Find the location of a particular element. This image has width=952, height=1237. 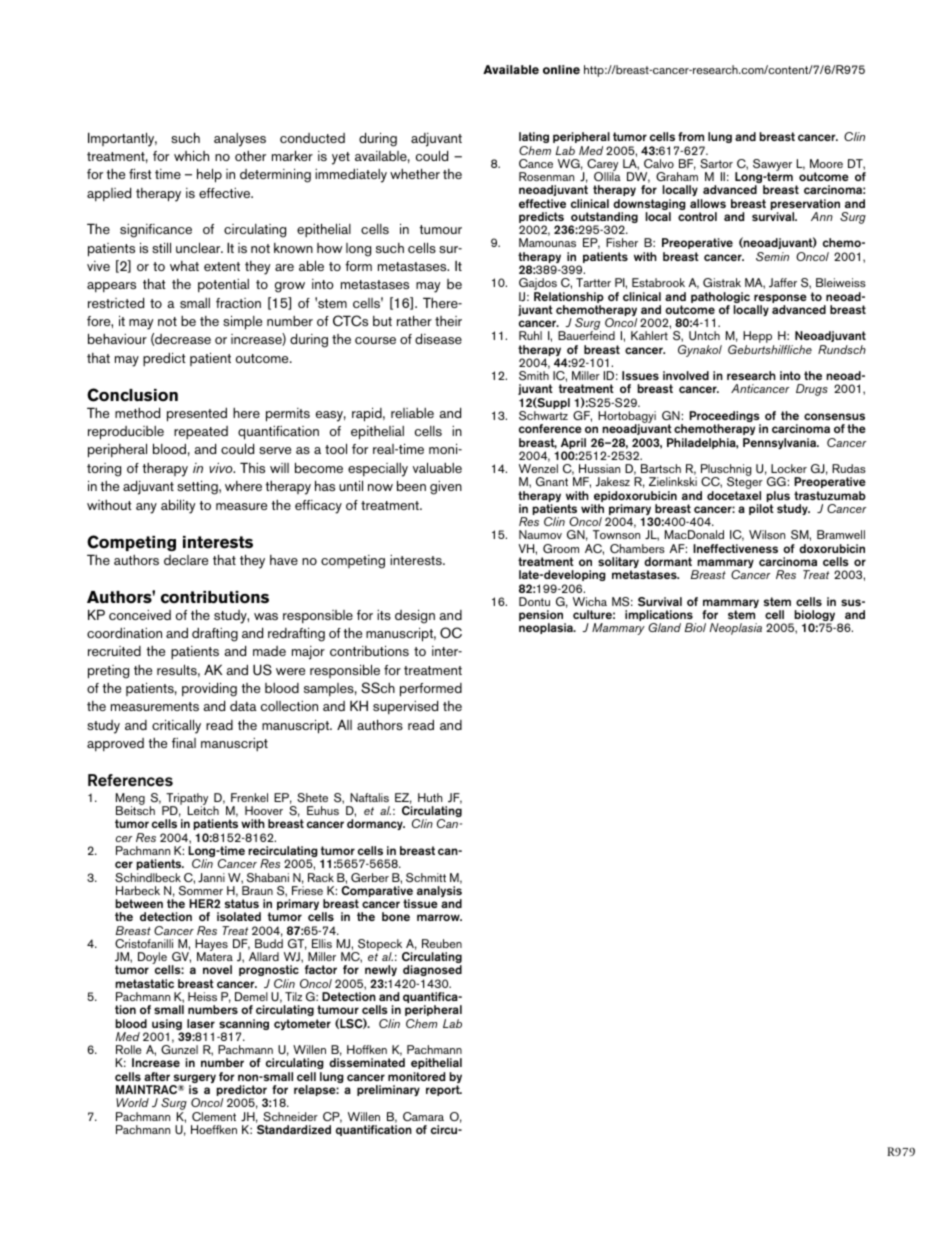

online is located at coordinates (561, 70).
